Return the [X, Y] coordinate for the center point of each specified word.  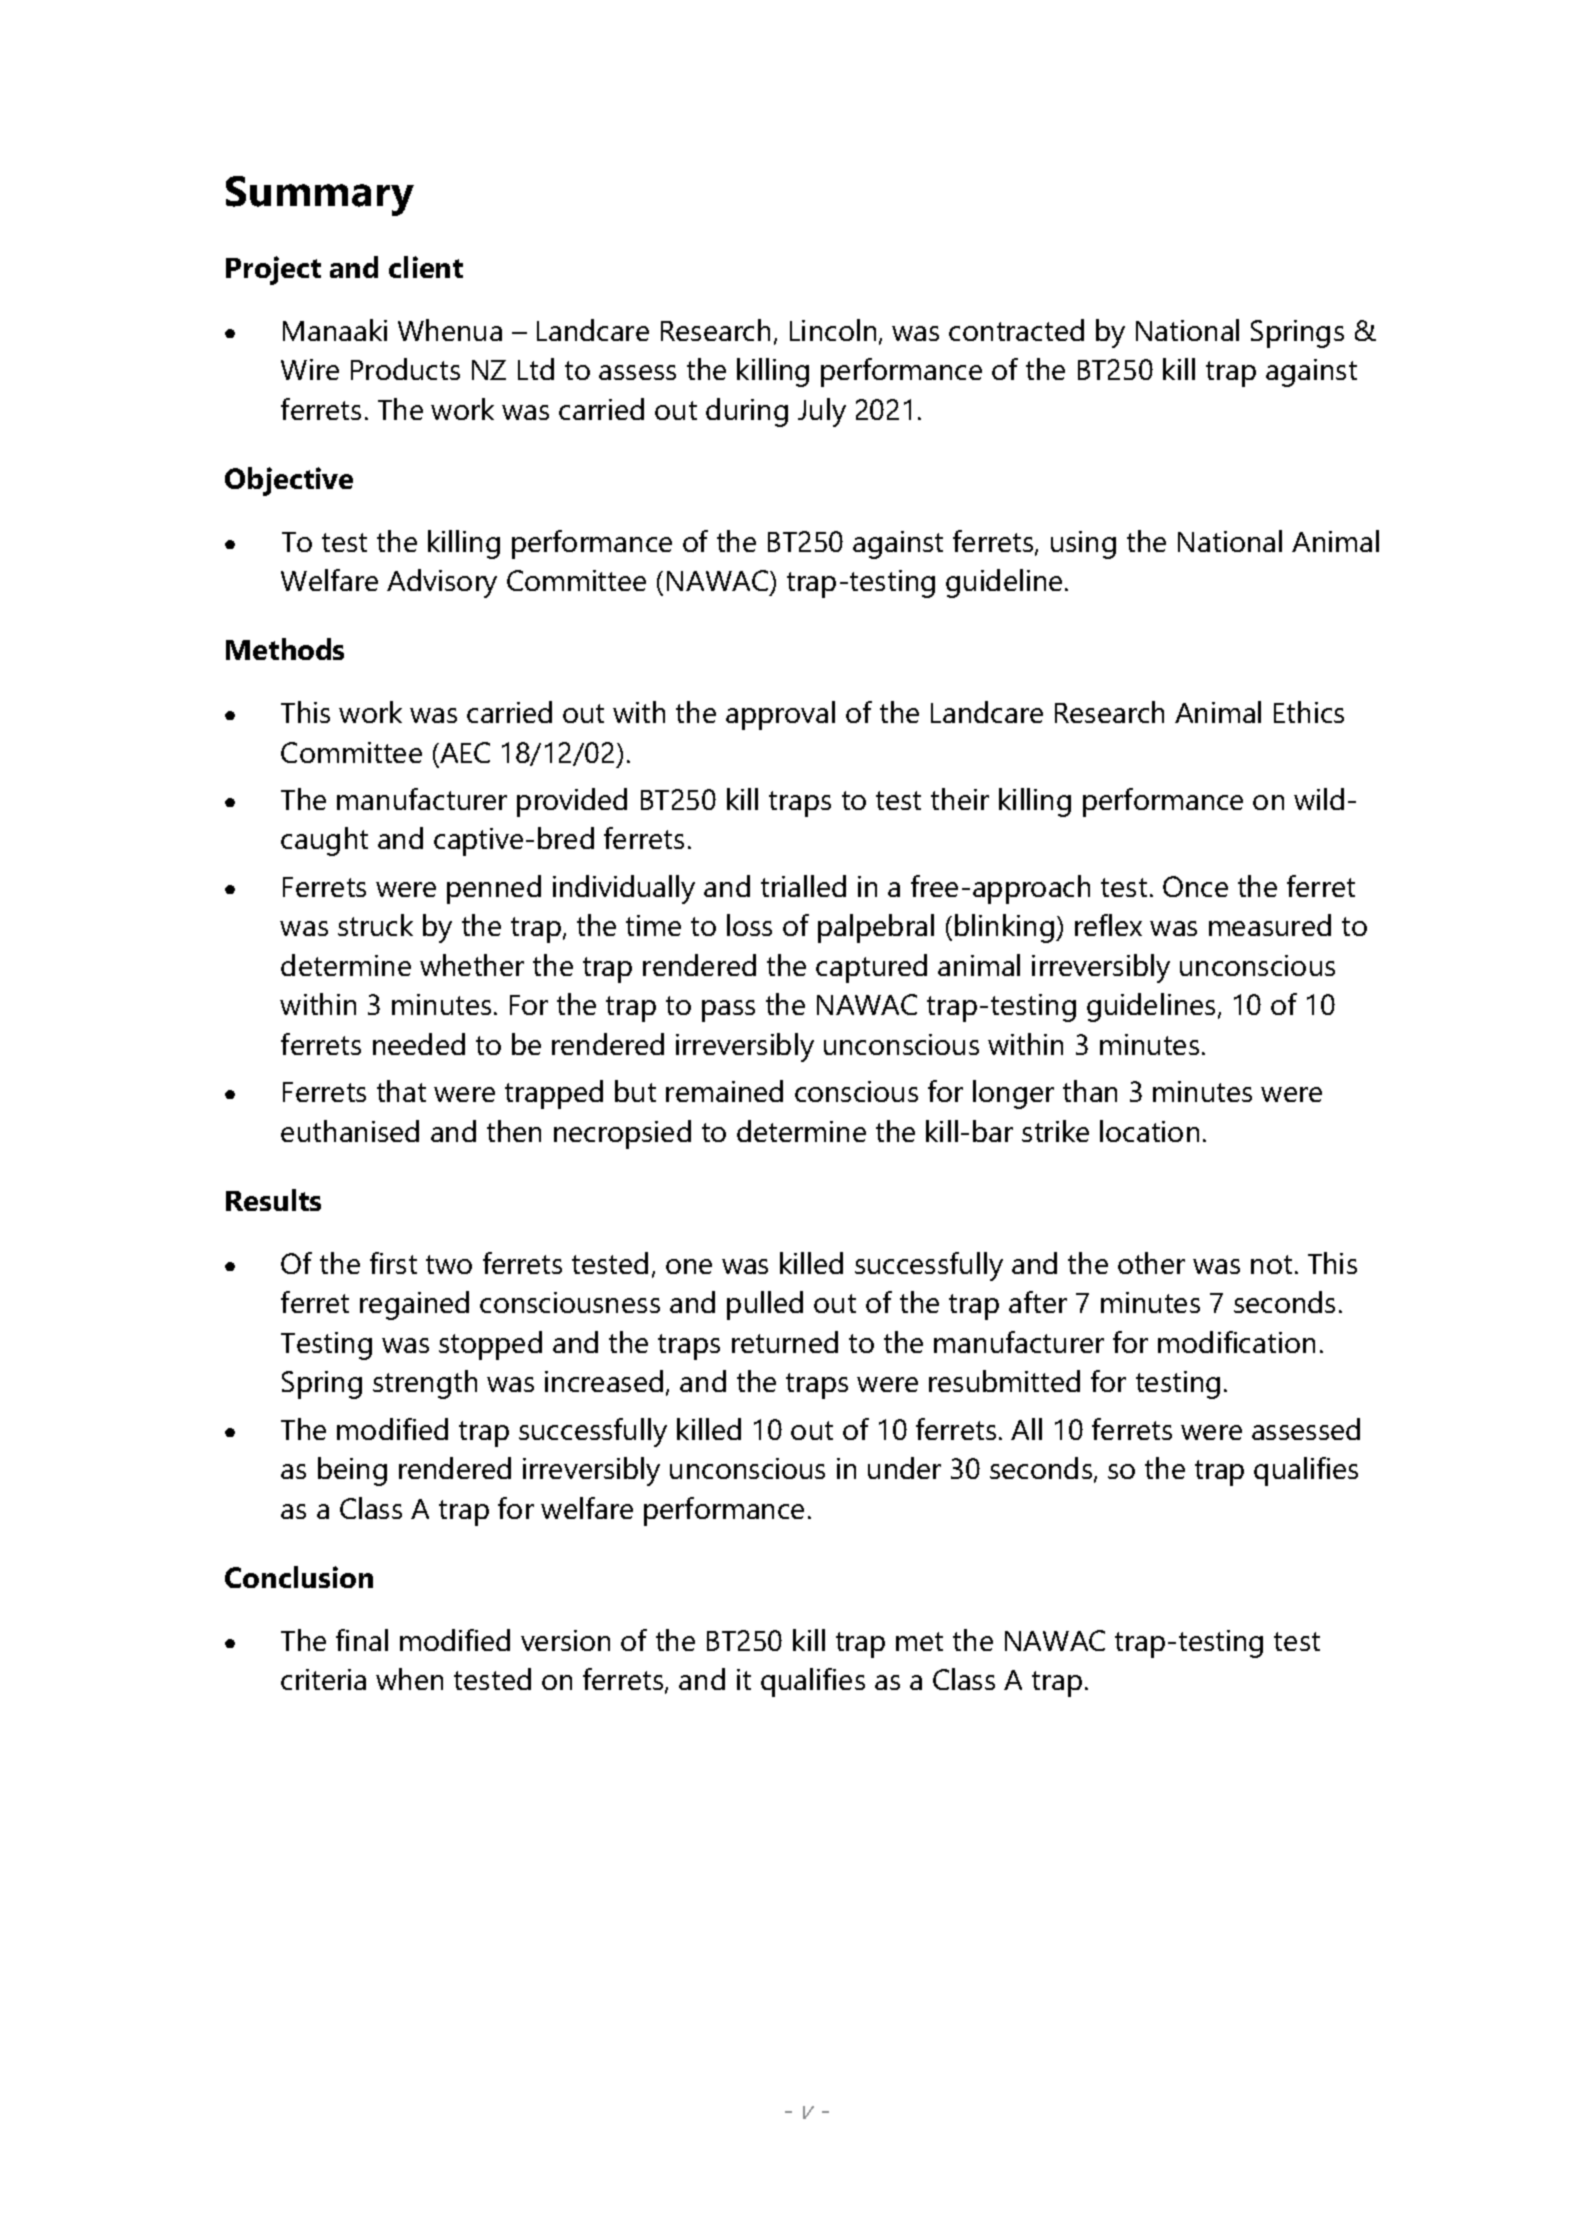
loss [749, 925]
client [426, 267]
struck [375, 925]
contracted [1016, 330]
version [565, 1640]
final [362, 1640]
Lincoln [833, 330]
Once [1195, 886]
